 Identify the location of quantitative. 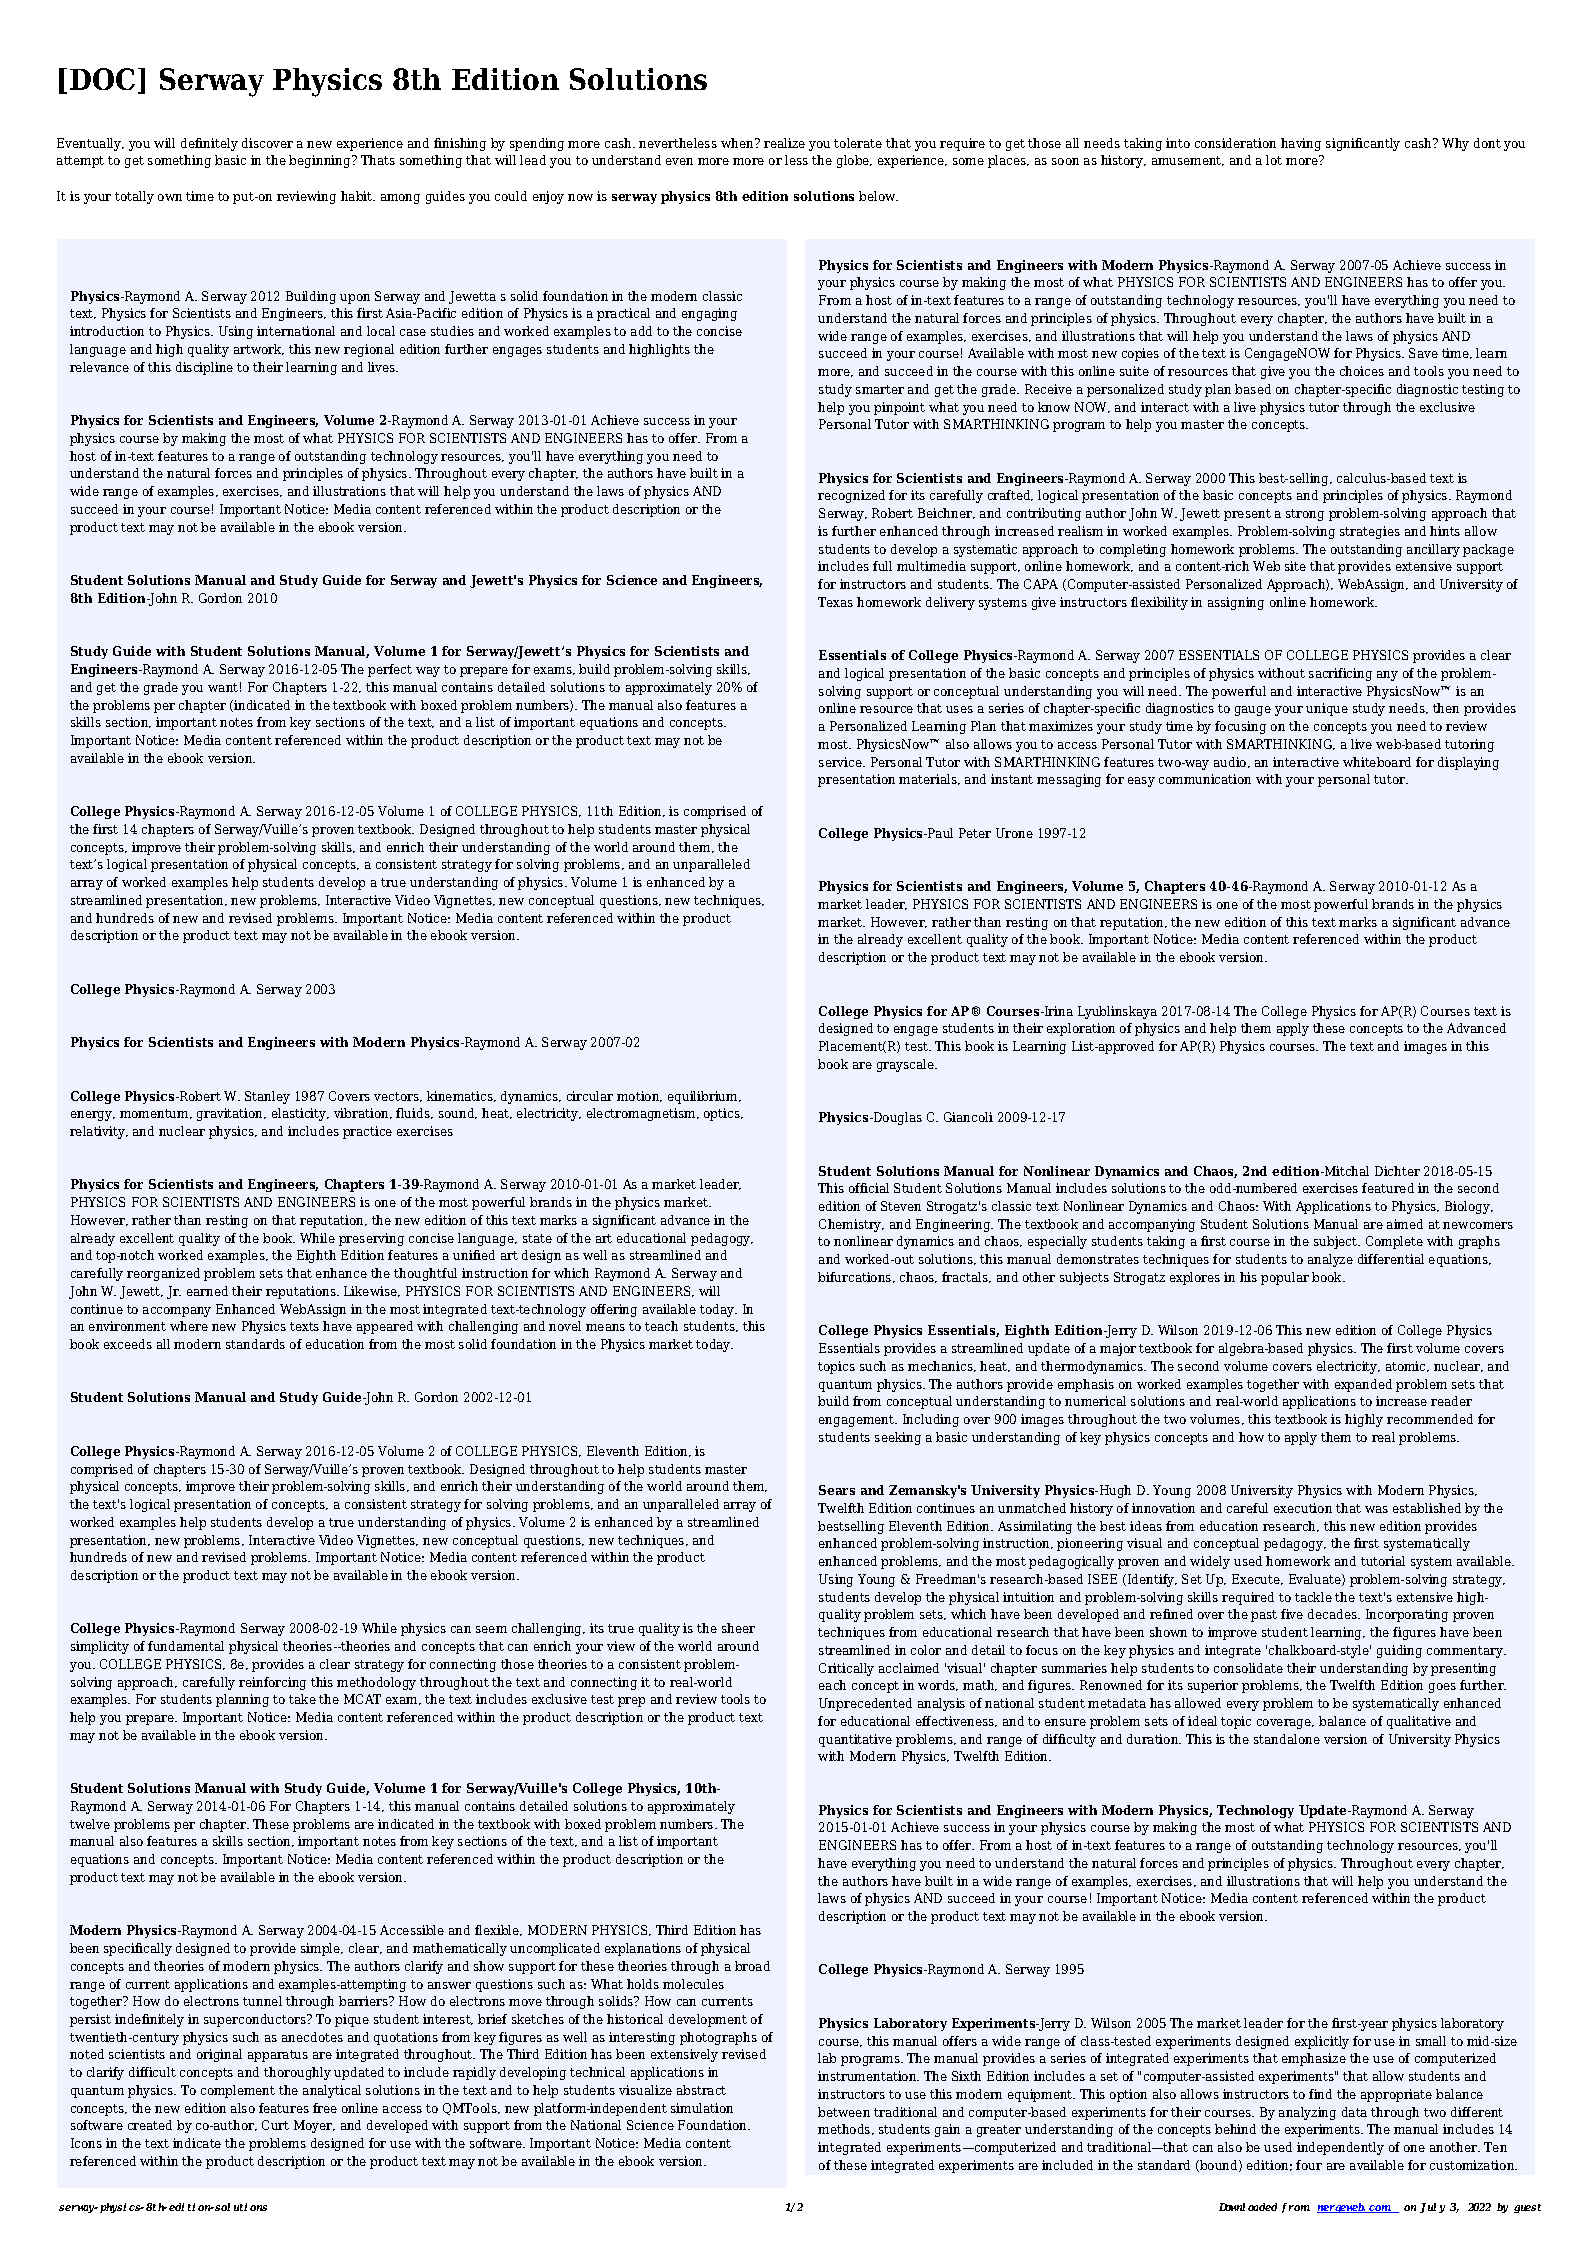
(855, 1740).
